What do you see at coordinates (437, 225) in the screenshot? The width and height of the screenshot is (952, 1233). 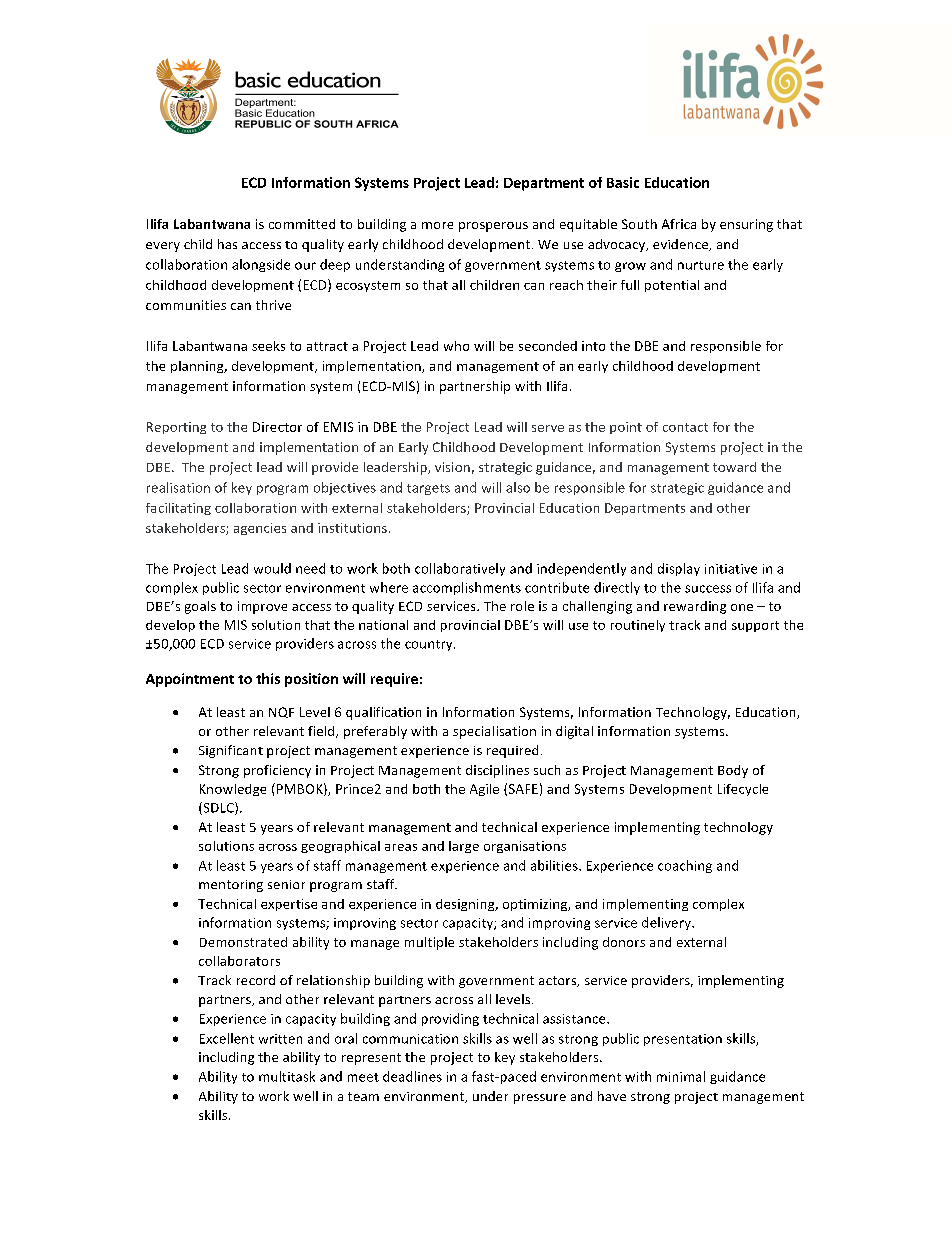 I see `more` at bounding box center [437, 225].
